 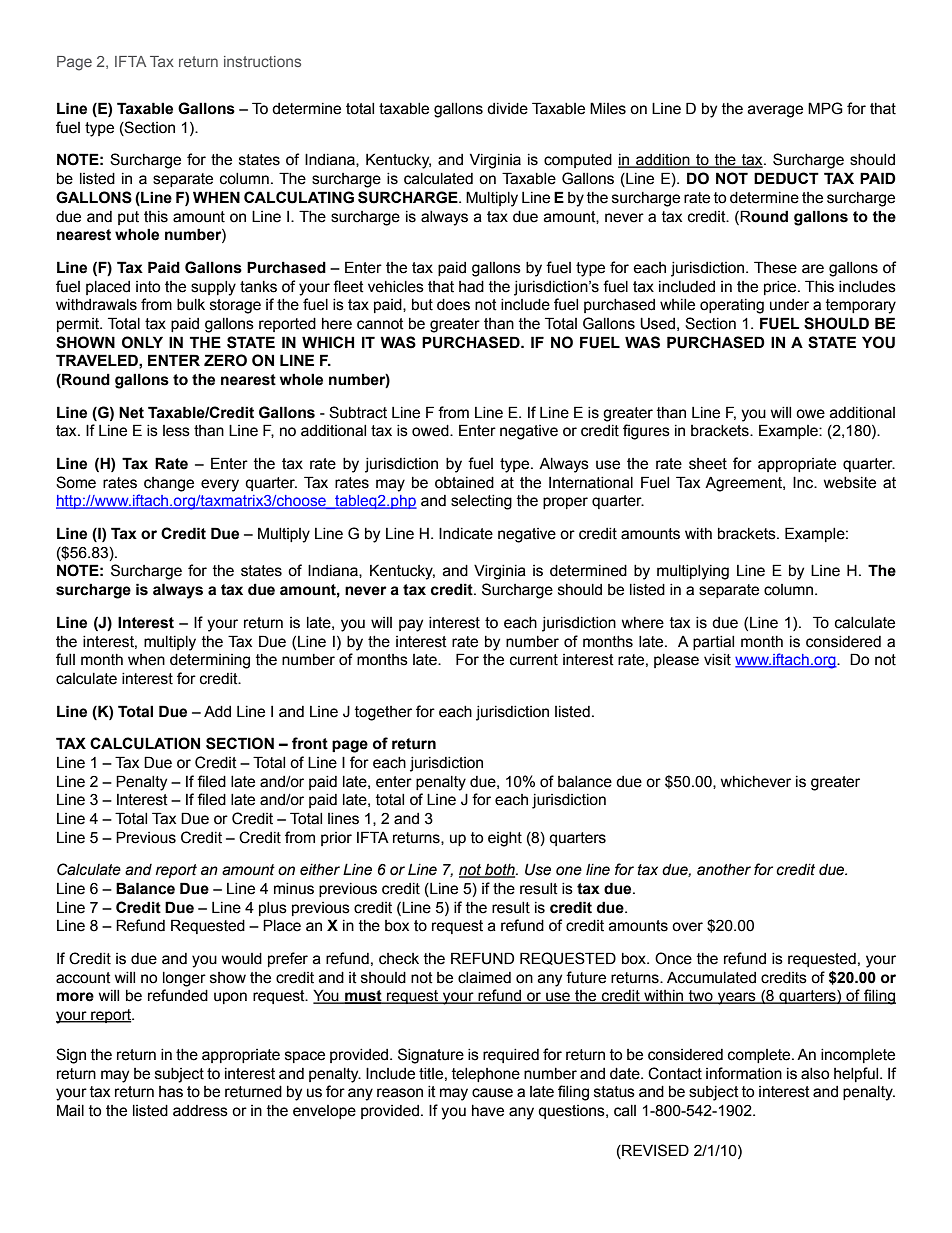 What do you see at coordinates (273, 909) in the screenshot?
I see `plus` at bounding box center [273, 909].
